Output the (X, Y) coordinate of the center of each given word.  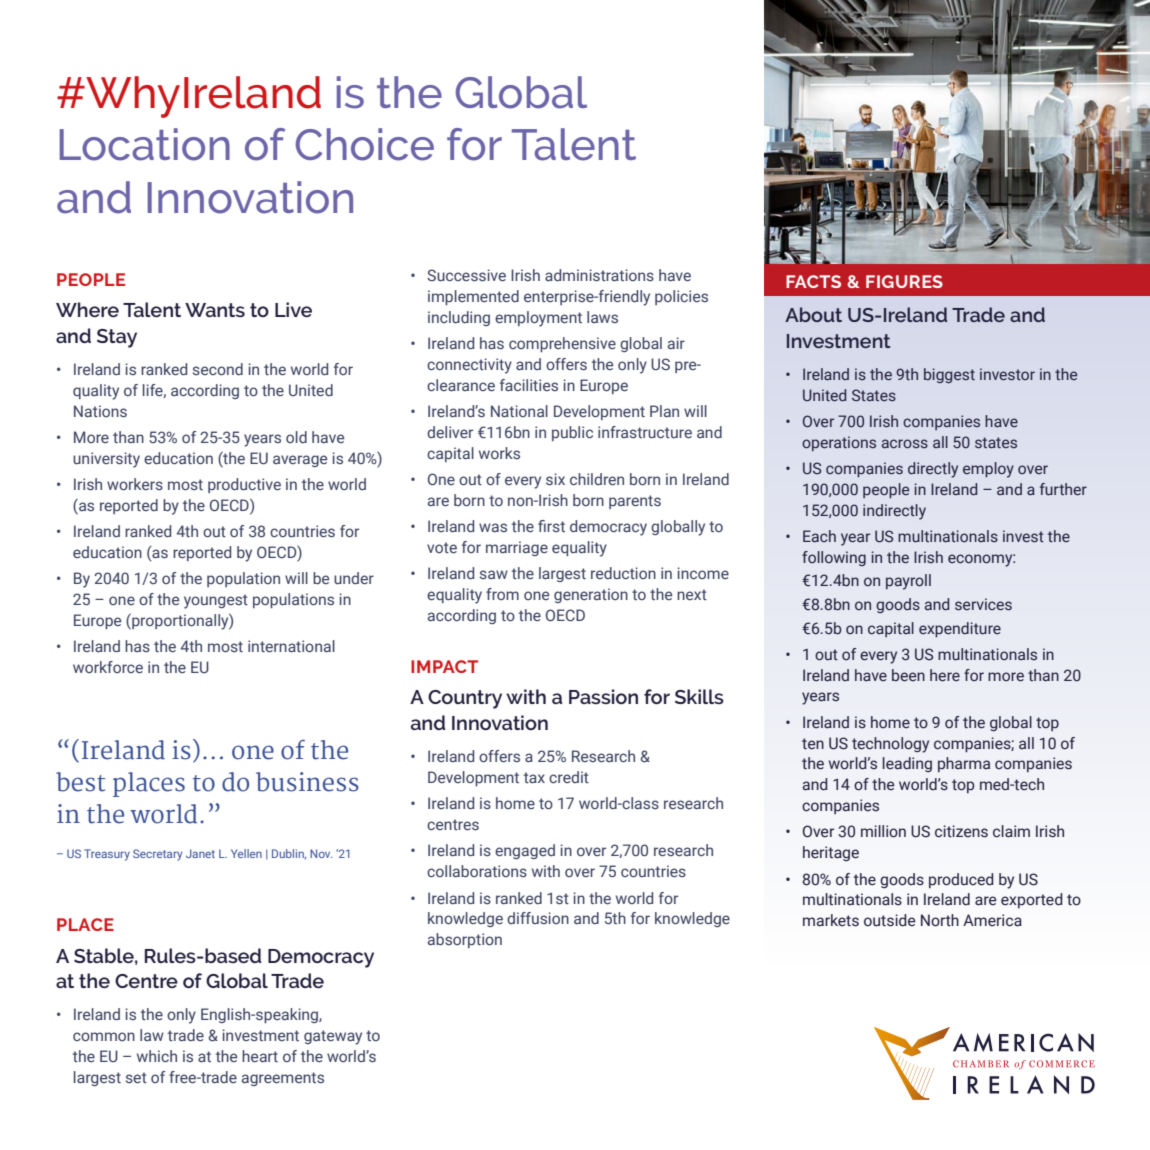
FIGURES (904, 281)
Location (145, 144)
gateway (333, 1037)
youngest (216, 601)
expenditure (960, 629)
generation (591, 595)
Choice (365, 144)
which (157, 1056)
